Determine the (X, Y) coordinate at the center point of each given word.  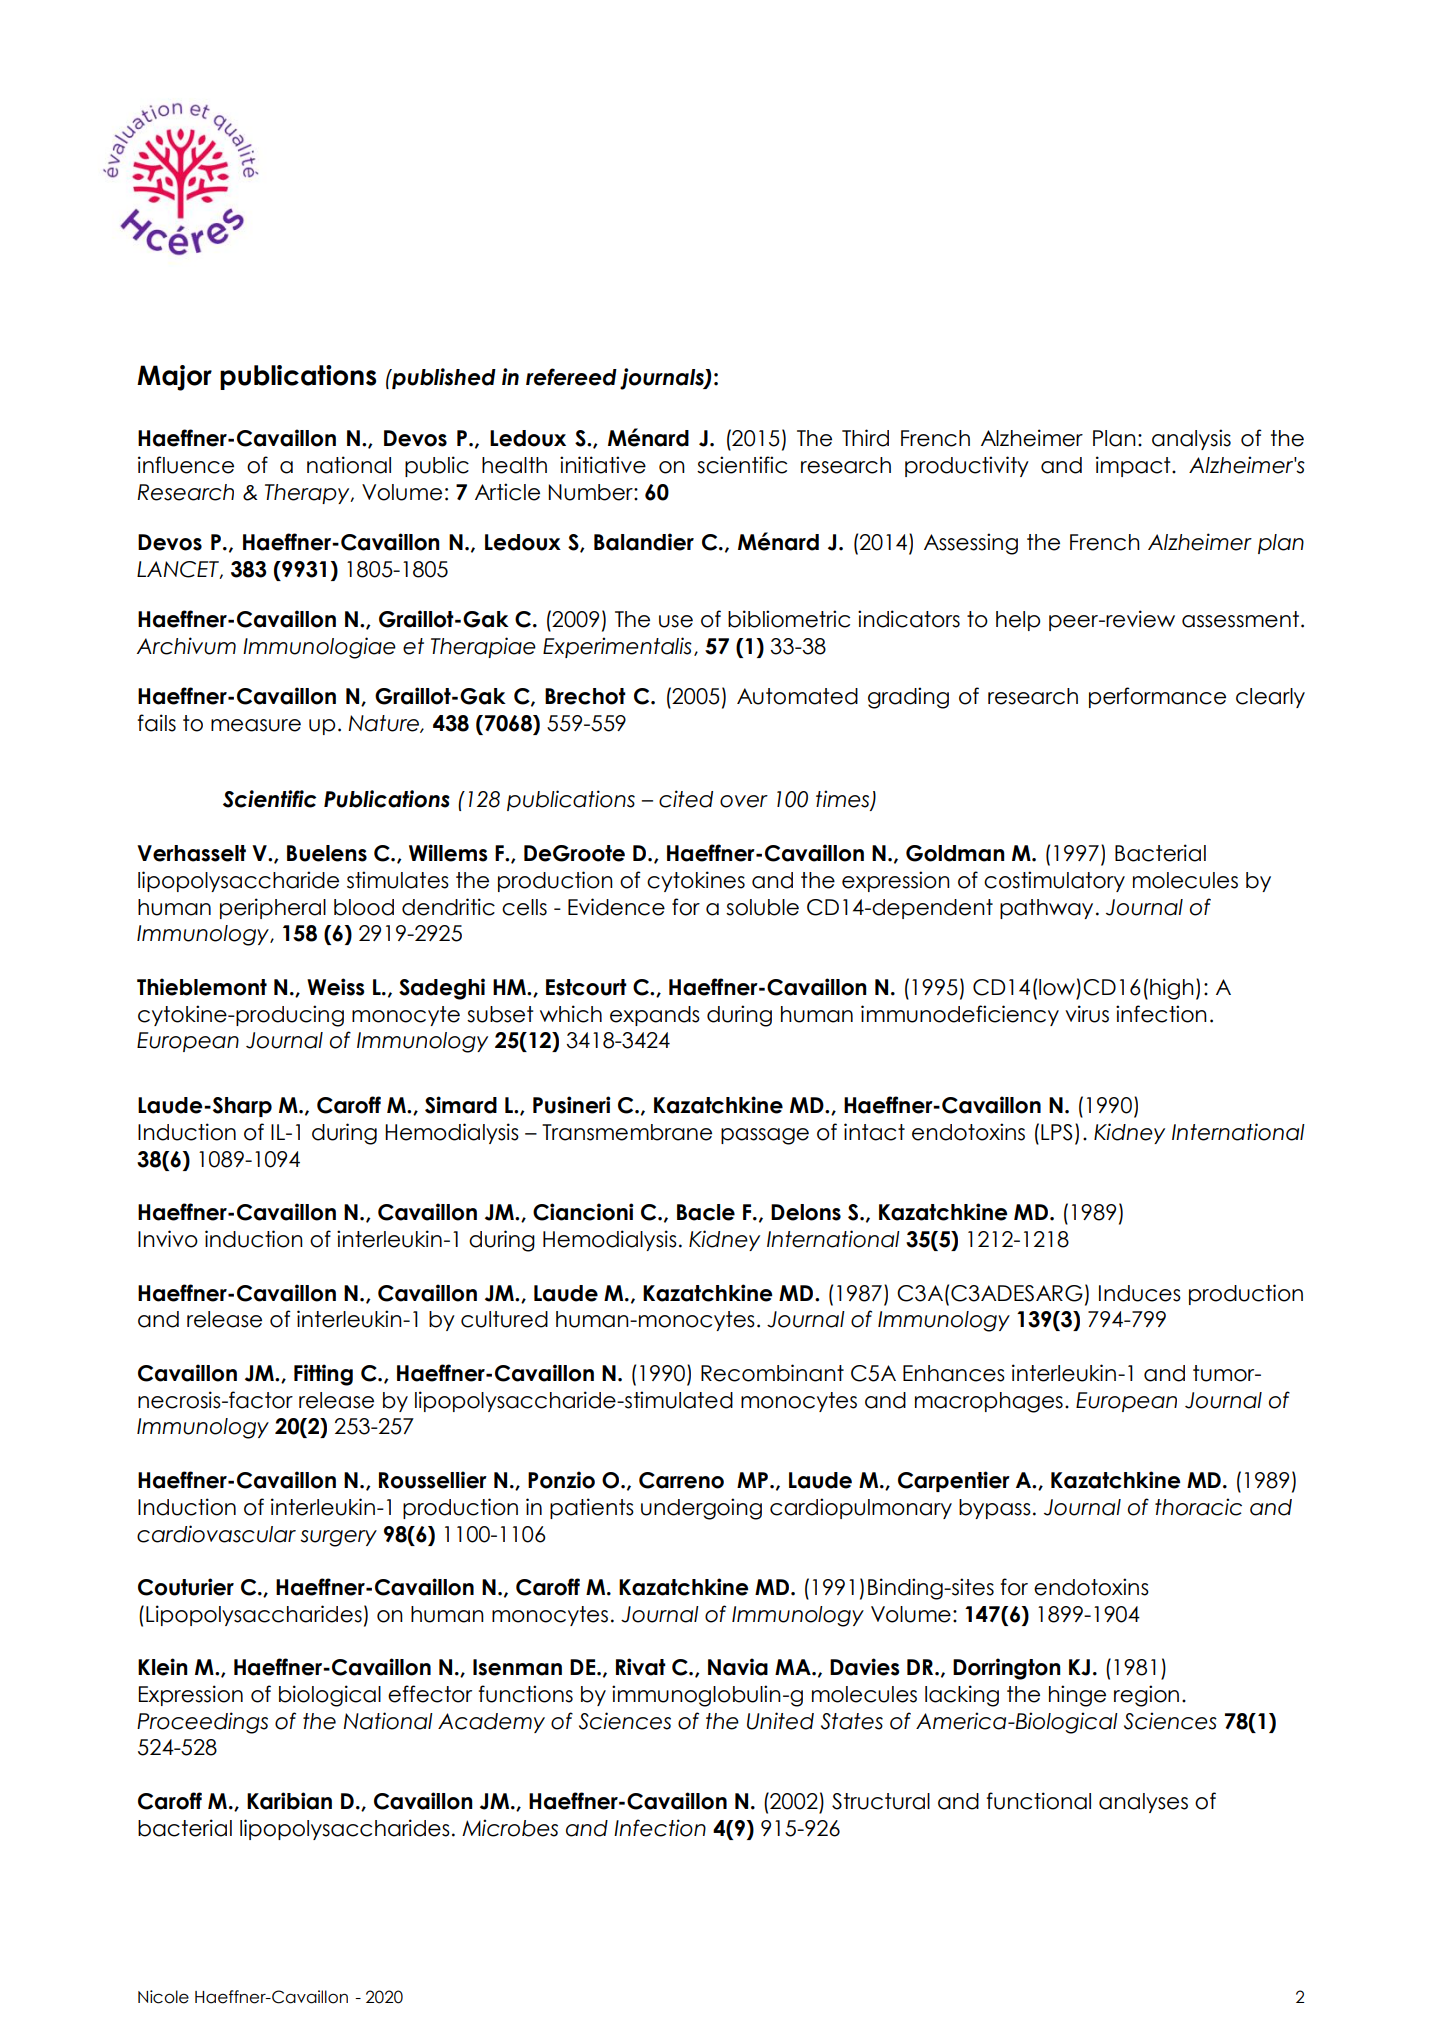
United (780, 1721)
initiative (603, 465)
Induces (1140, 1293)
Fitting (323, 1375)
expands (655, 1016)
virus (1087, 1014)
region (1146, 1696)
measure (256, 725)
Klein (163, 1667)
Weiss (336, 987)
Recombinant (772, 1373)
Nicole (163, 1997)
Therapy (308, 494)
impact (1134, 466)
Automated (797, 696)
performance (1157, 697)
